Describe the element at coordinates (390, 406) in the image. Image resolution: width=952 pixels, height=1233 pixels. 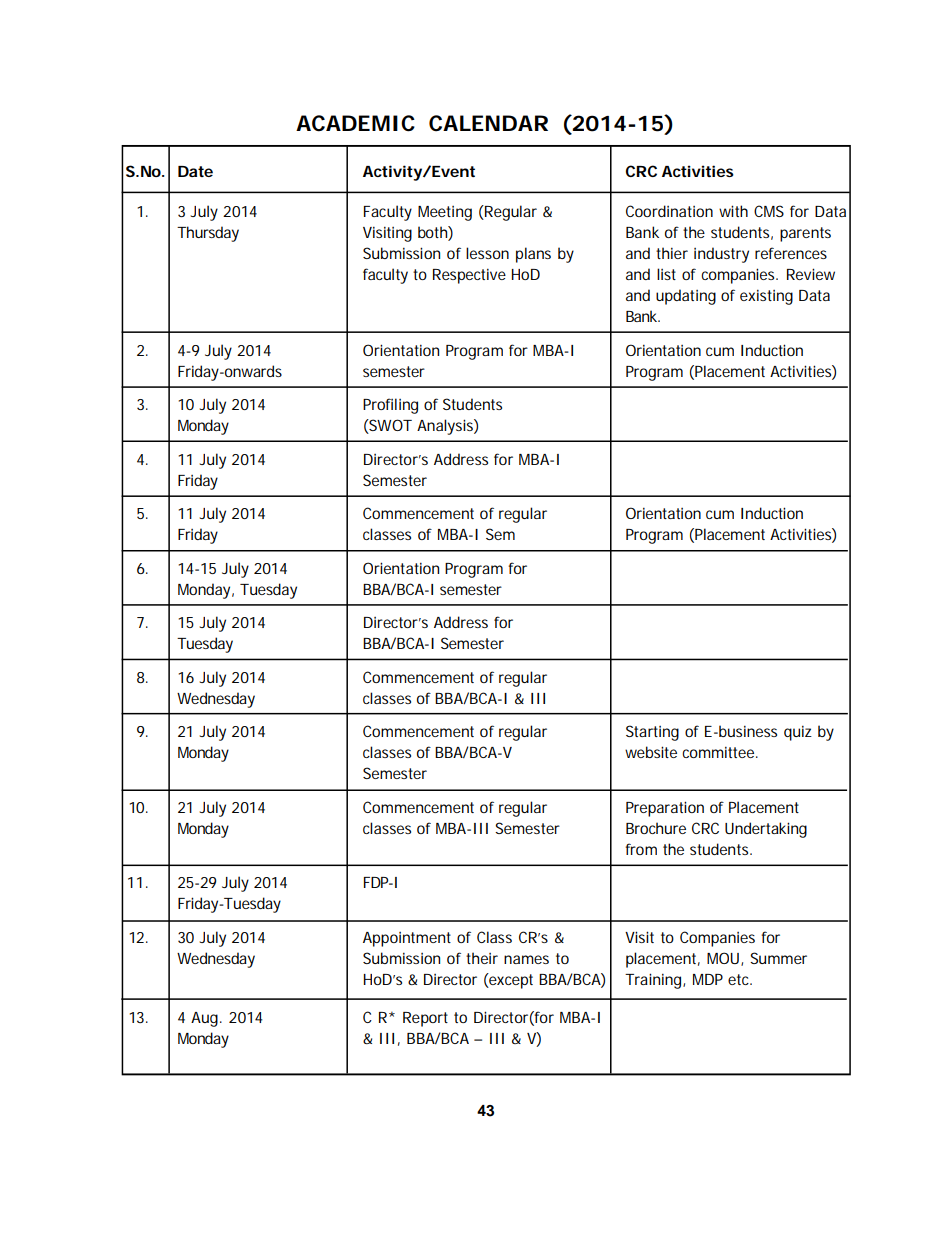
I see `Profiling` at that location.
